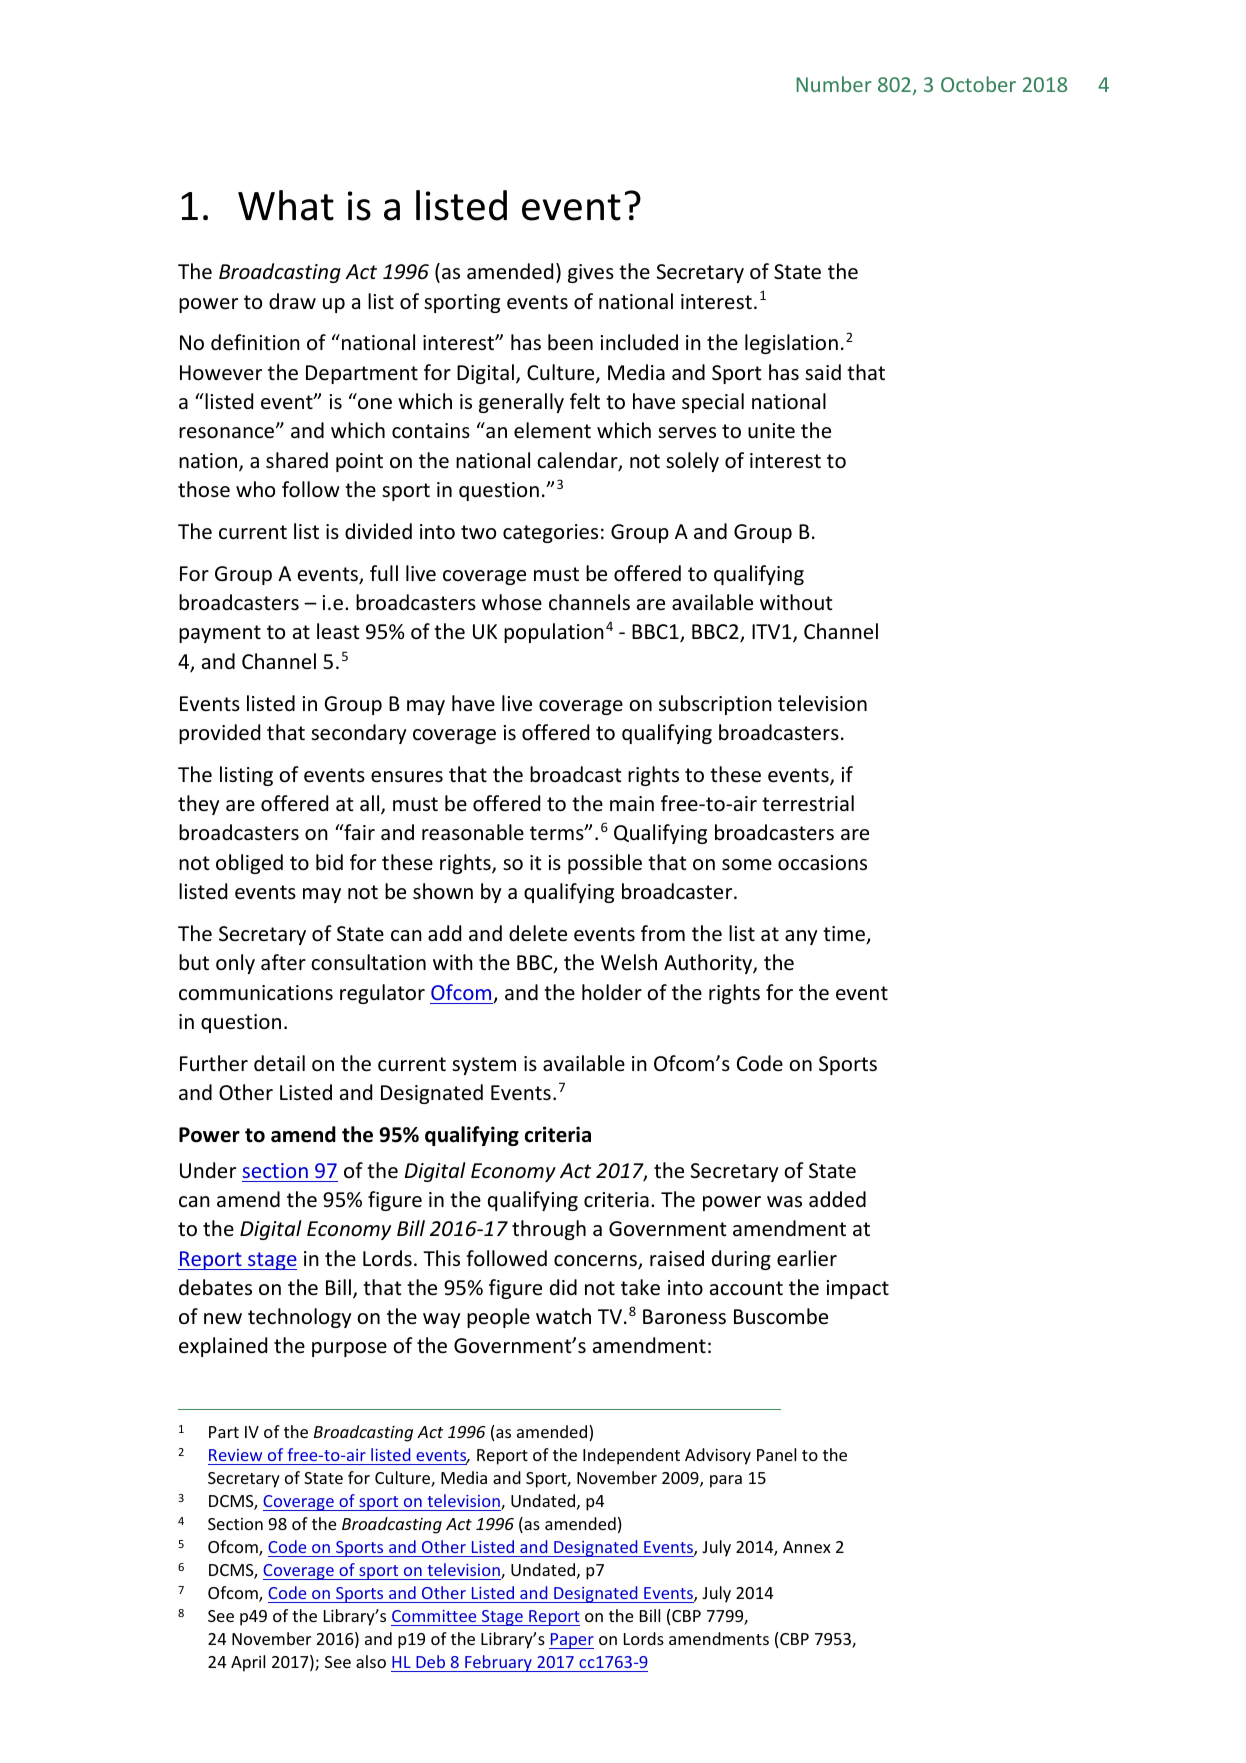  What do you see at coordinates (591, 273) in the screenshot?
I see `gives` at bounding box center [591, 273].
